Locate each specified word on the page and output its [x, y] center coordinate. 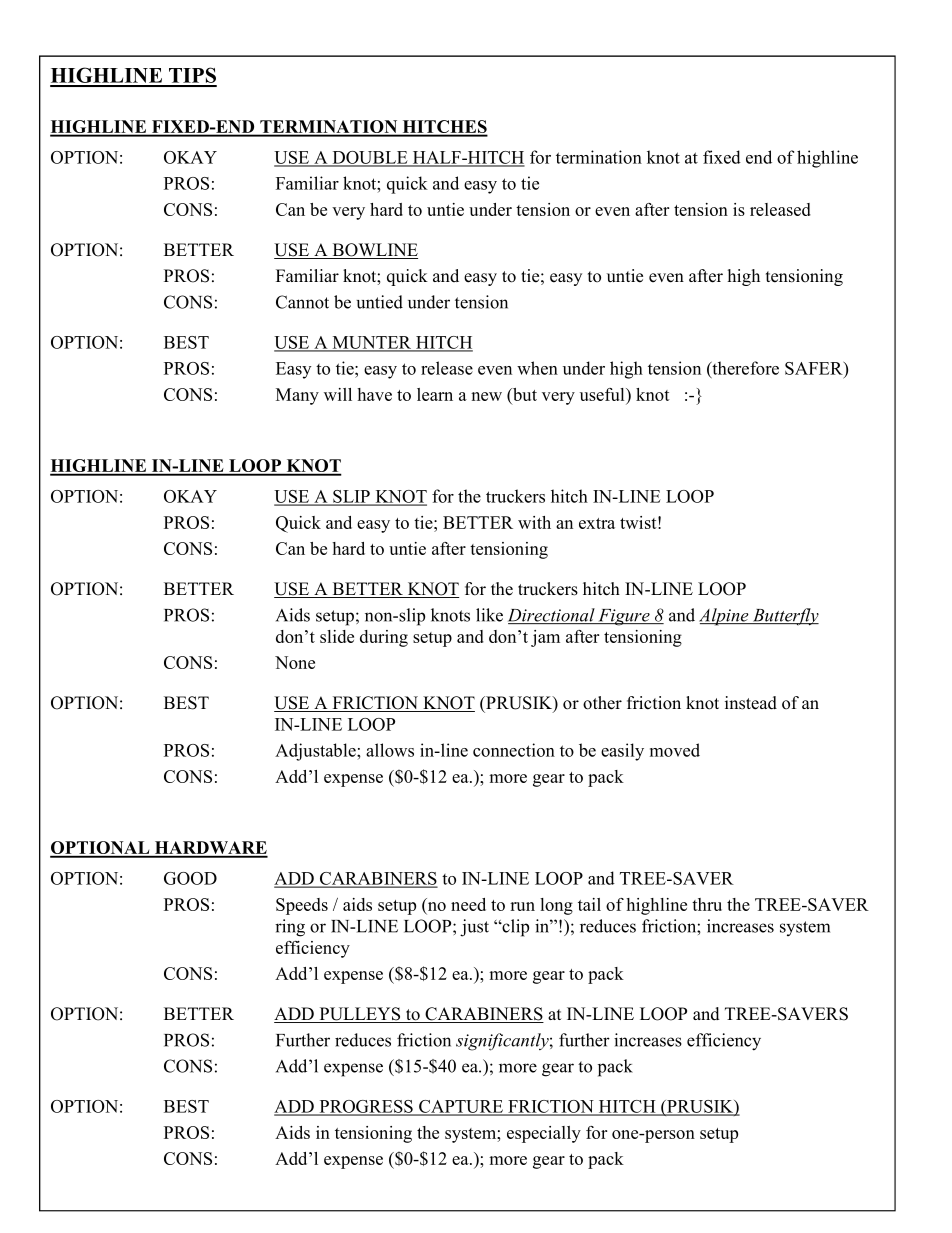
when [537, 368]
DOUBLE [370, 158]
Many [297, 396]
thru [707, 904]
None [295, 662]
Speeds [302, 906]
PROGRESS [366, 1107]
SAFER [815, 368]
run [522, 906]
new [486, 396]
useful [603, 394]
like [489, 615]
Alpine [725, 617]
